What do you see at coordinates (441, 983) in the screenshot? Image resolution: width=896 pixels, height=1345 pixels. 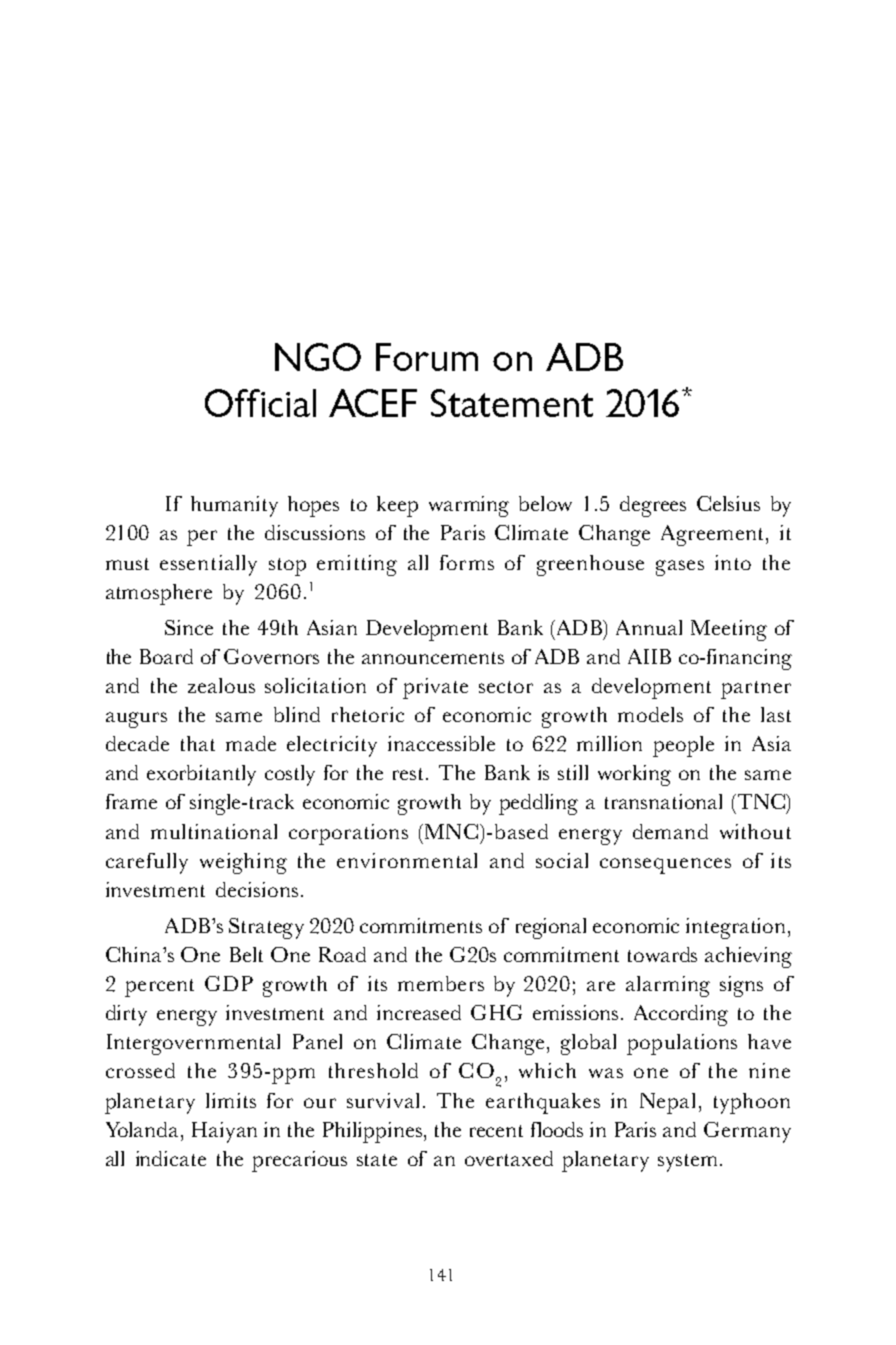 I see `members` at bounding box center [441, 983].
